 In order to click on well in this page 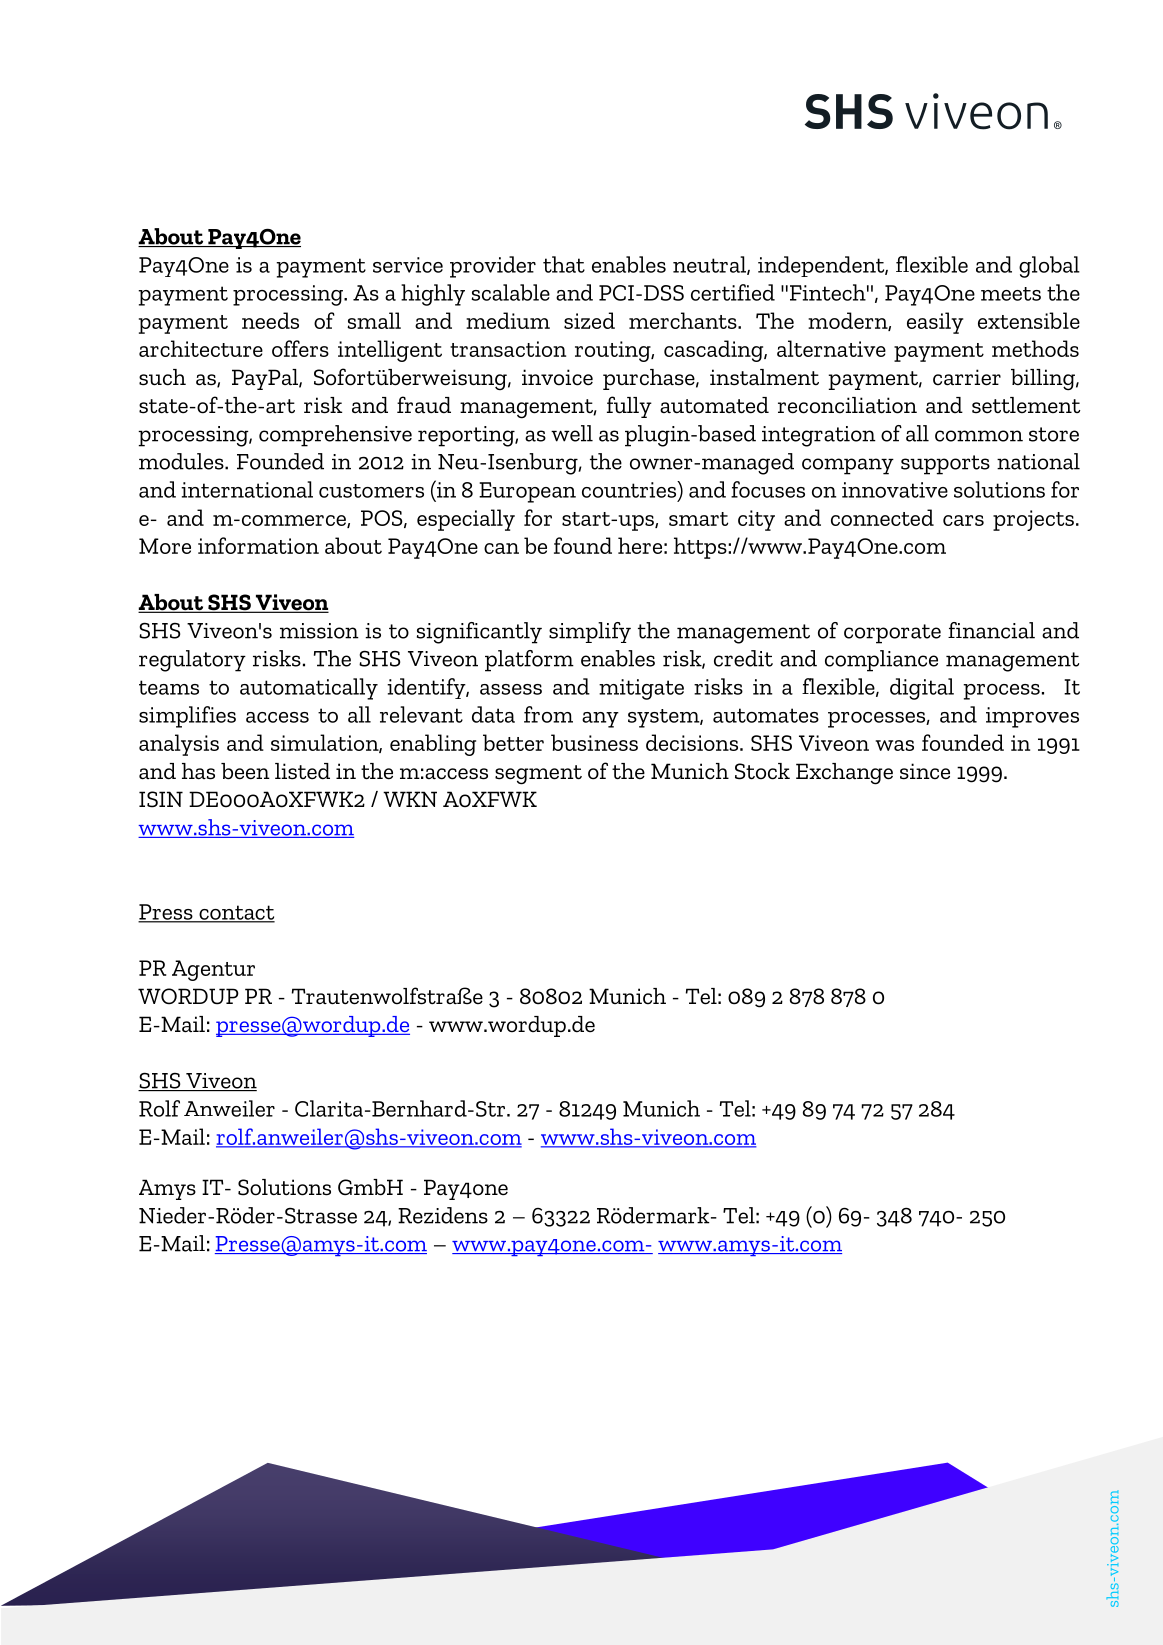, I will do `click(572, 433)`.
